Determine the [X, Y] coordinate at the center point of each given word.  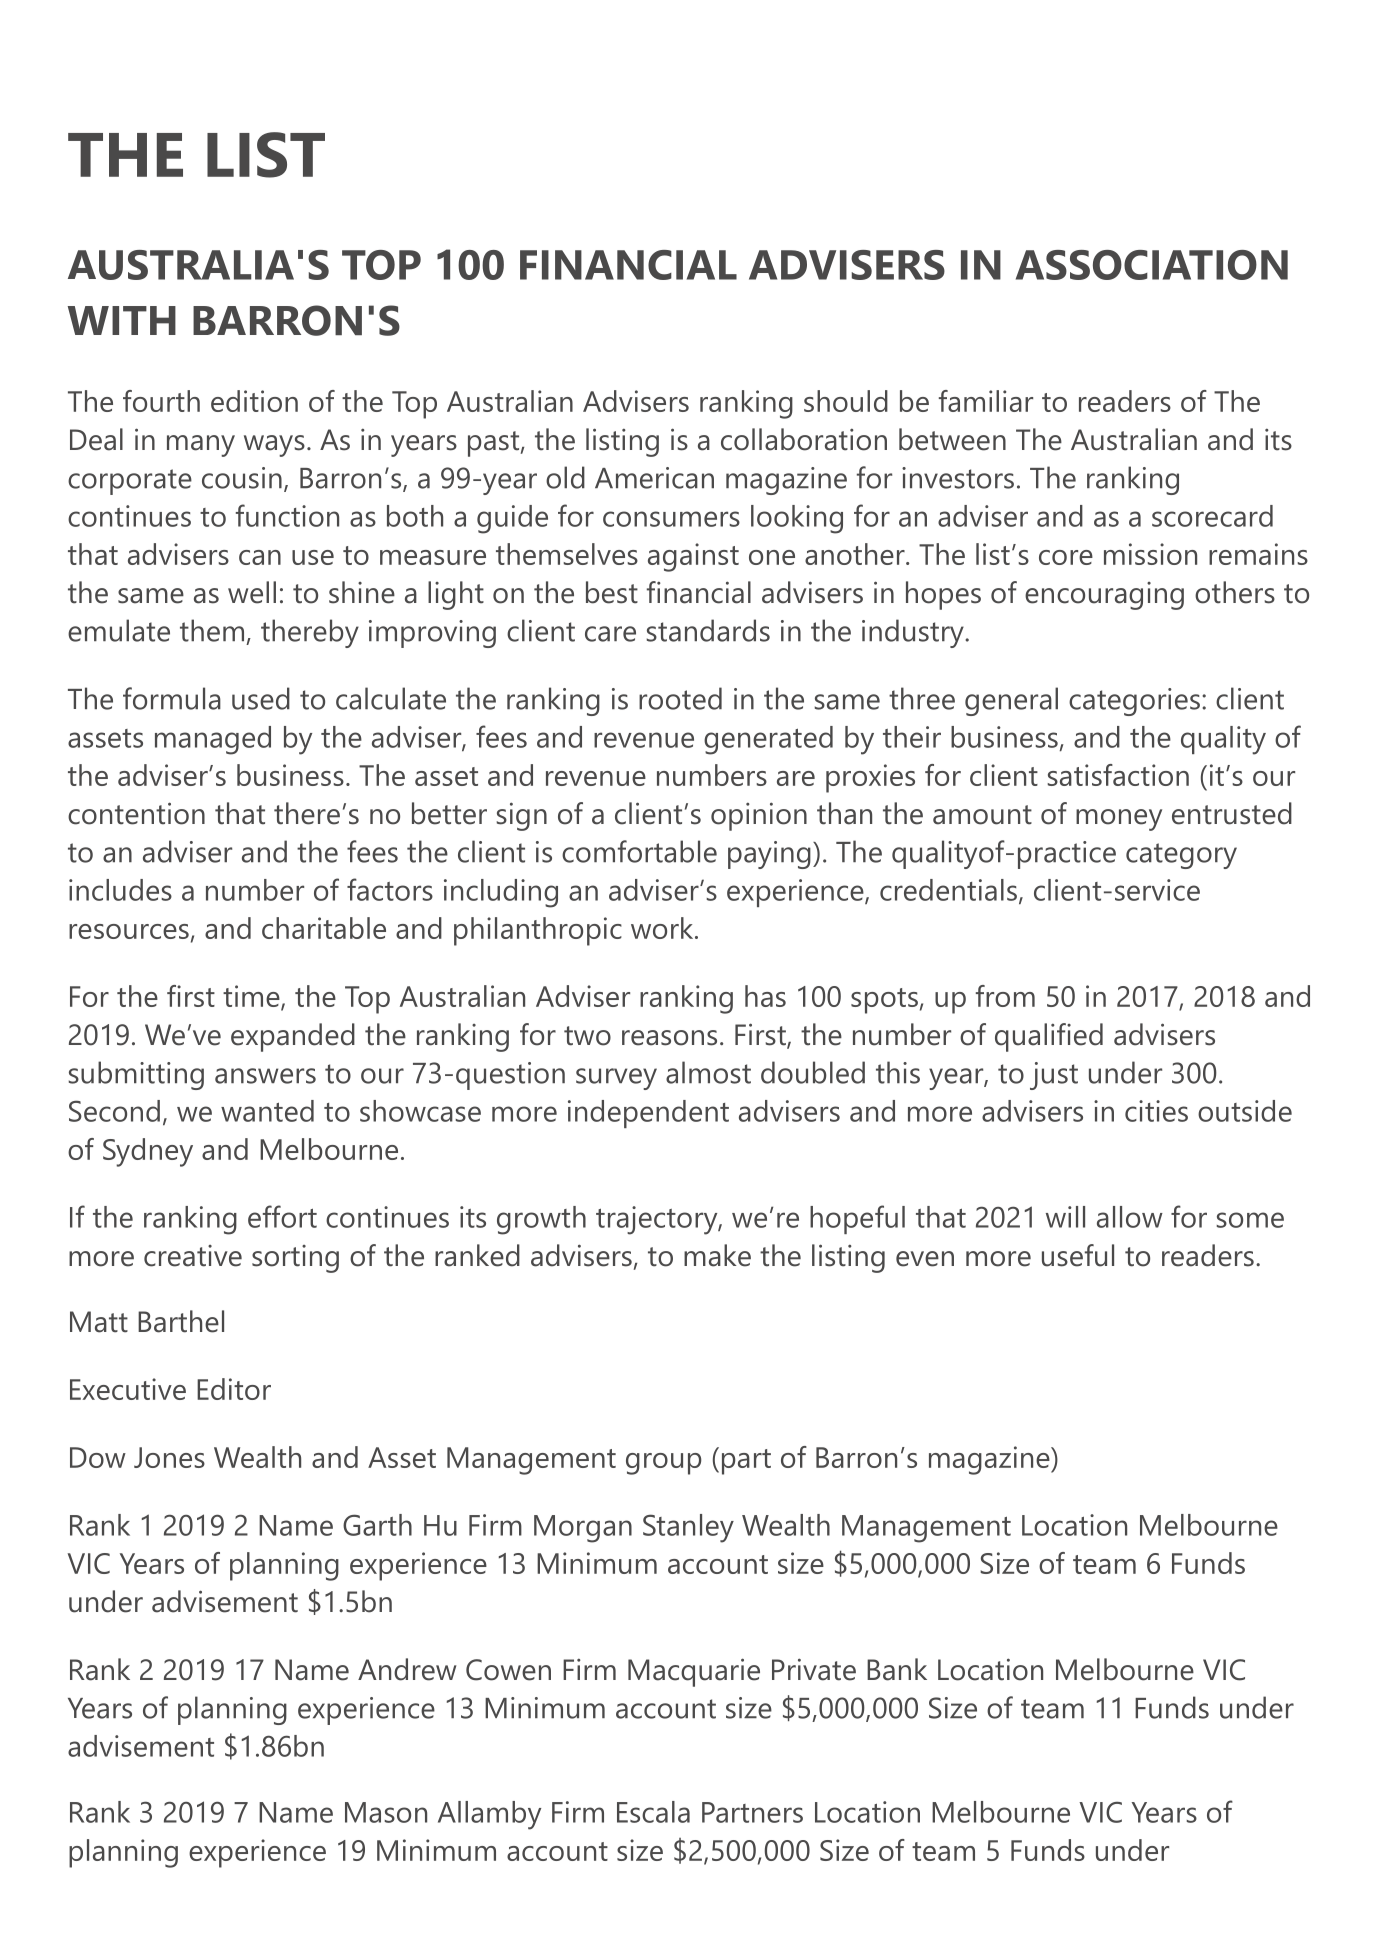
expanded [293, 1037]
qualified [1049, 1037]
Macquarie [694, 1672]
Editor [234, 1389]
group [663, 1464]
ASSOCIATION [1152, 265]
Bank [897, 1669]
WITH [122, 320]
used [261, 698]
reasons [669, 1038]
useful [1078, 1255]
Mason [386, 1812]
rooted [680, 698]
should [846, 401]
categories [1134, 702]
